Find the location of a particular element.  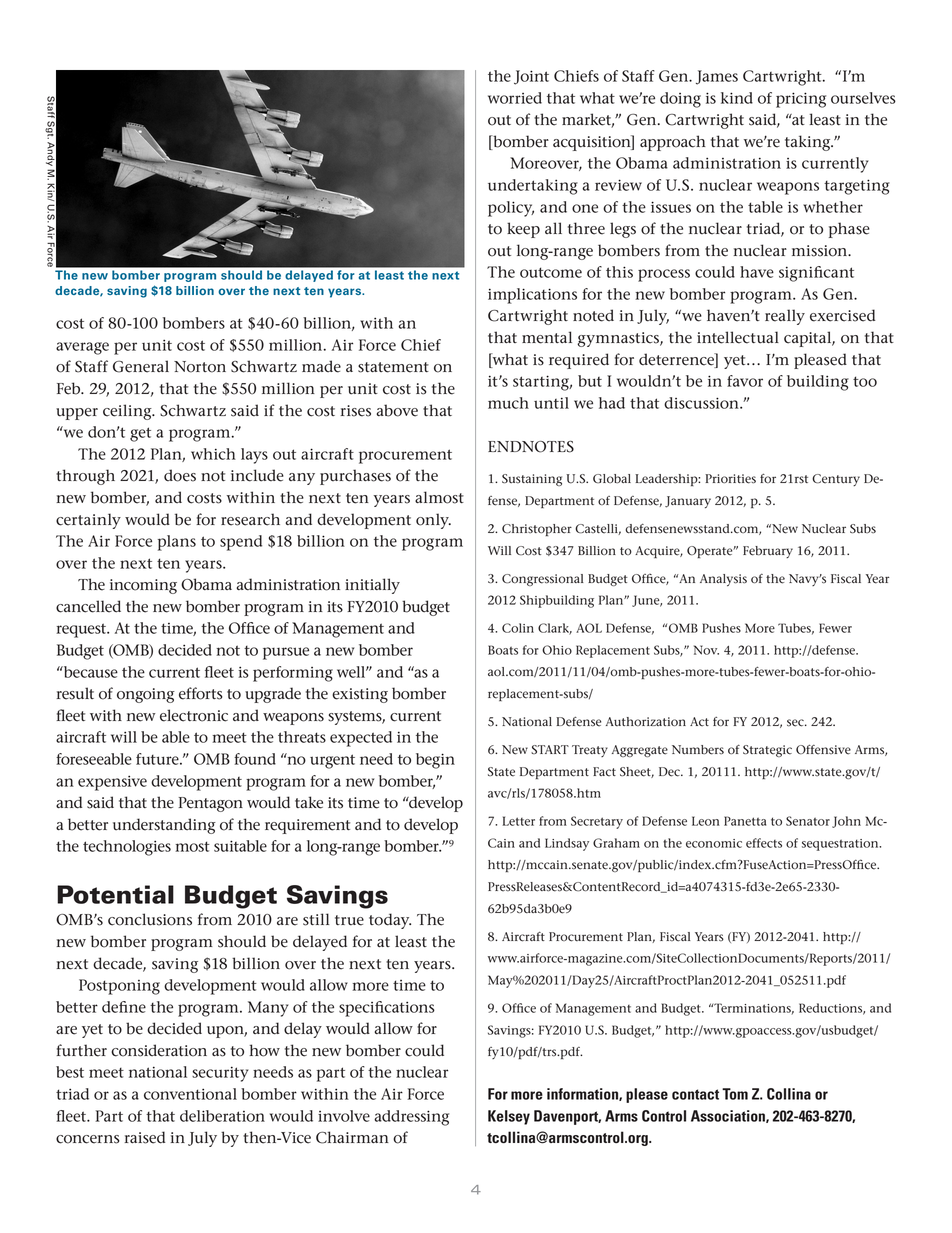

begin is located at coordinates (435, 761).
